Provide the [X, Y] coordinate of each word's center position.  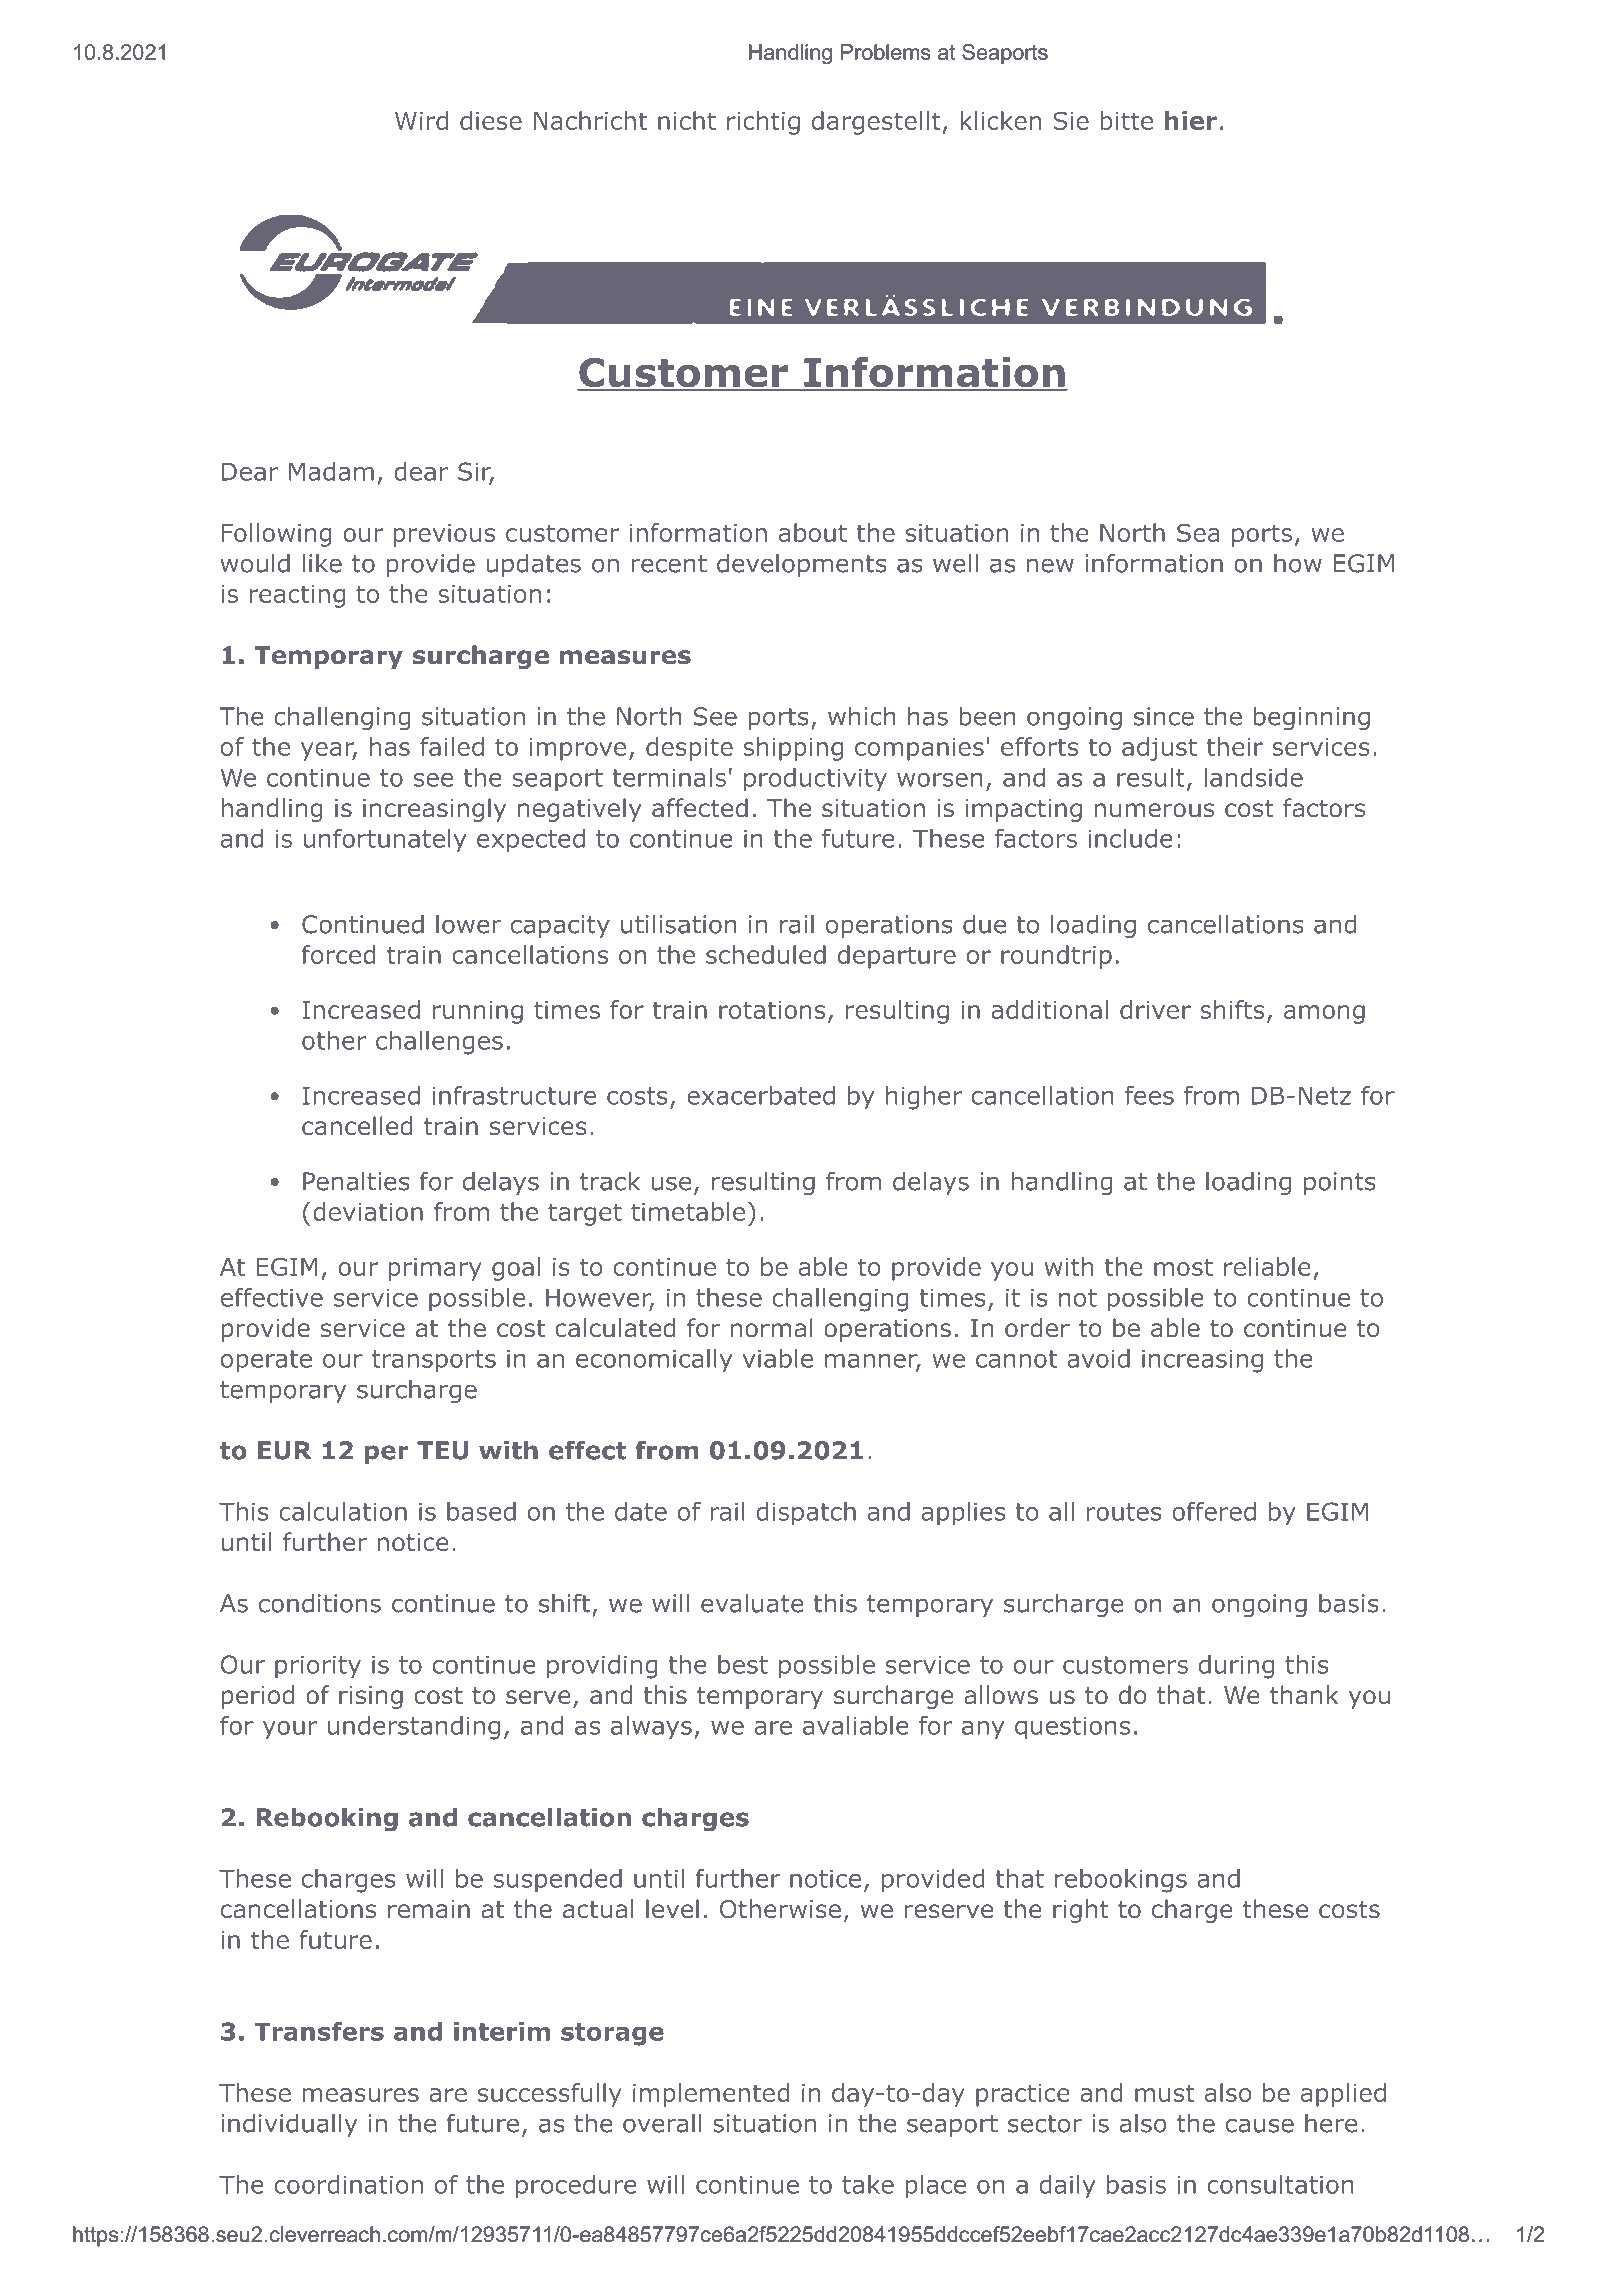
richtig [763, 123]
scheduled [766, 954]
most [1183, 1267]
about [813, 532]
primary [435, 1269]
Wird [421, 120]
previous [444, 535]
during [1236, 1667]
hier [1191, 120]
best [743, 1664]
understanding [414, 1728]
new [1050, 565]
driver [1155, 1009]
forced [338, 954]
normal [772, 1328]
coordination [348, 2184]
